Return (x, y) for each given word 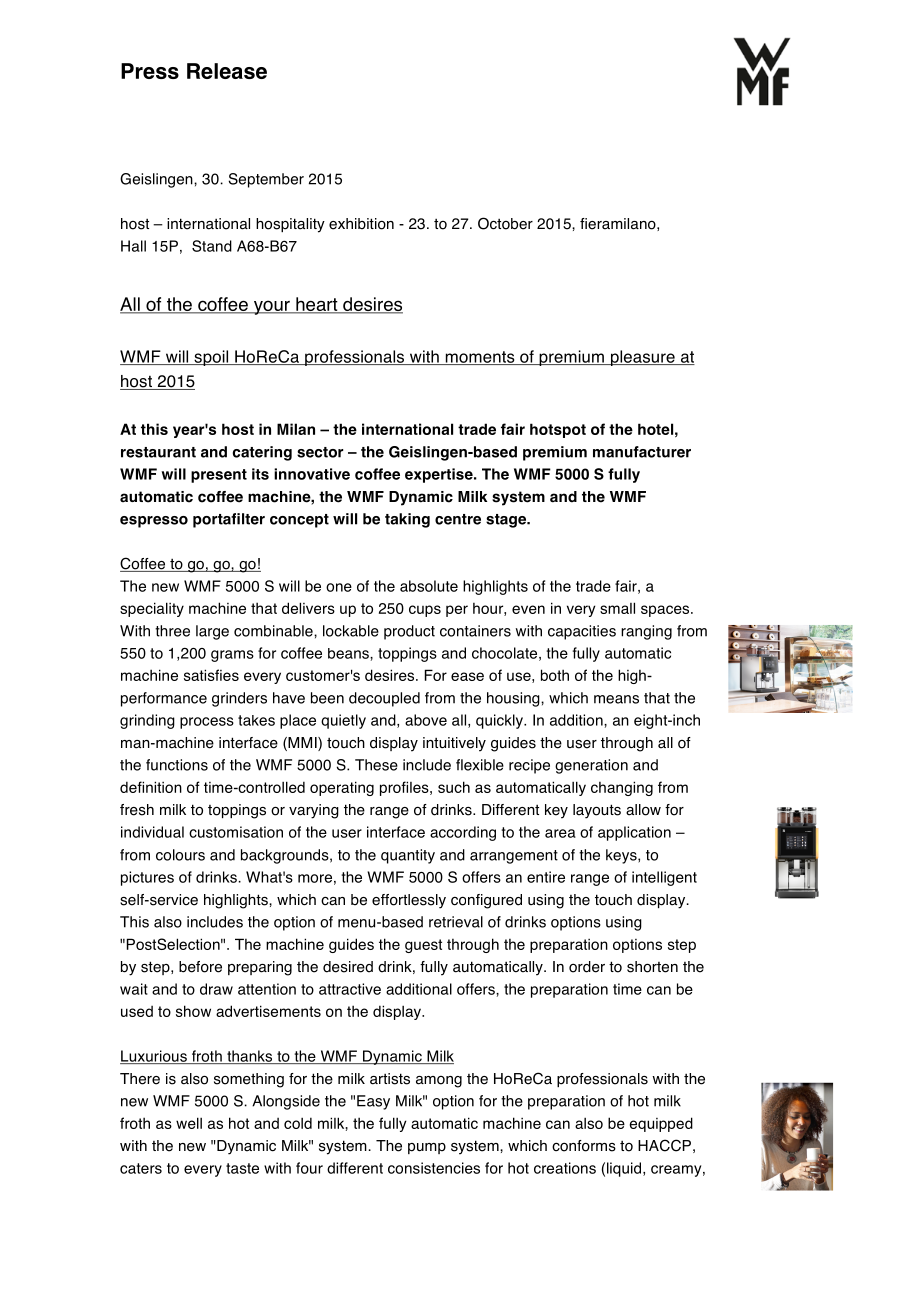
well (189, 1123)
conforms (584, 1146)
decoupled (384, 699)
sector (320, 452)
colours (180, 855)
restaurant (158, 452)
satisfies (211, 675)
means (616, 699)
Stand (212, 246)
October (505, 223)
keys (622, 856)
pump (427, 1148)
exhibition (361, 224)
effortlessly (409, 901)
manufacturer (642, 452)
